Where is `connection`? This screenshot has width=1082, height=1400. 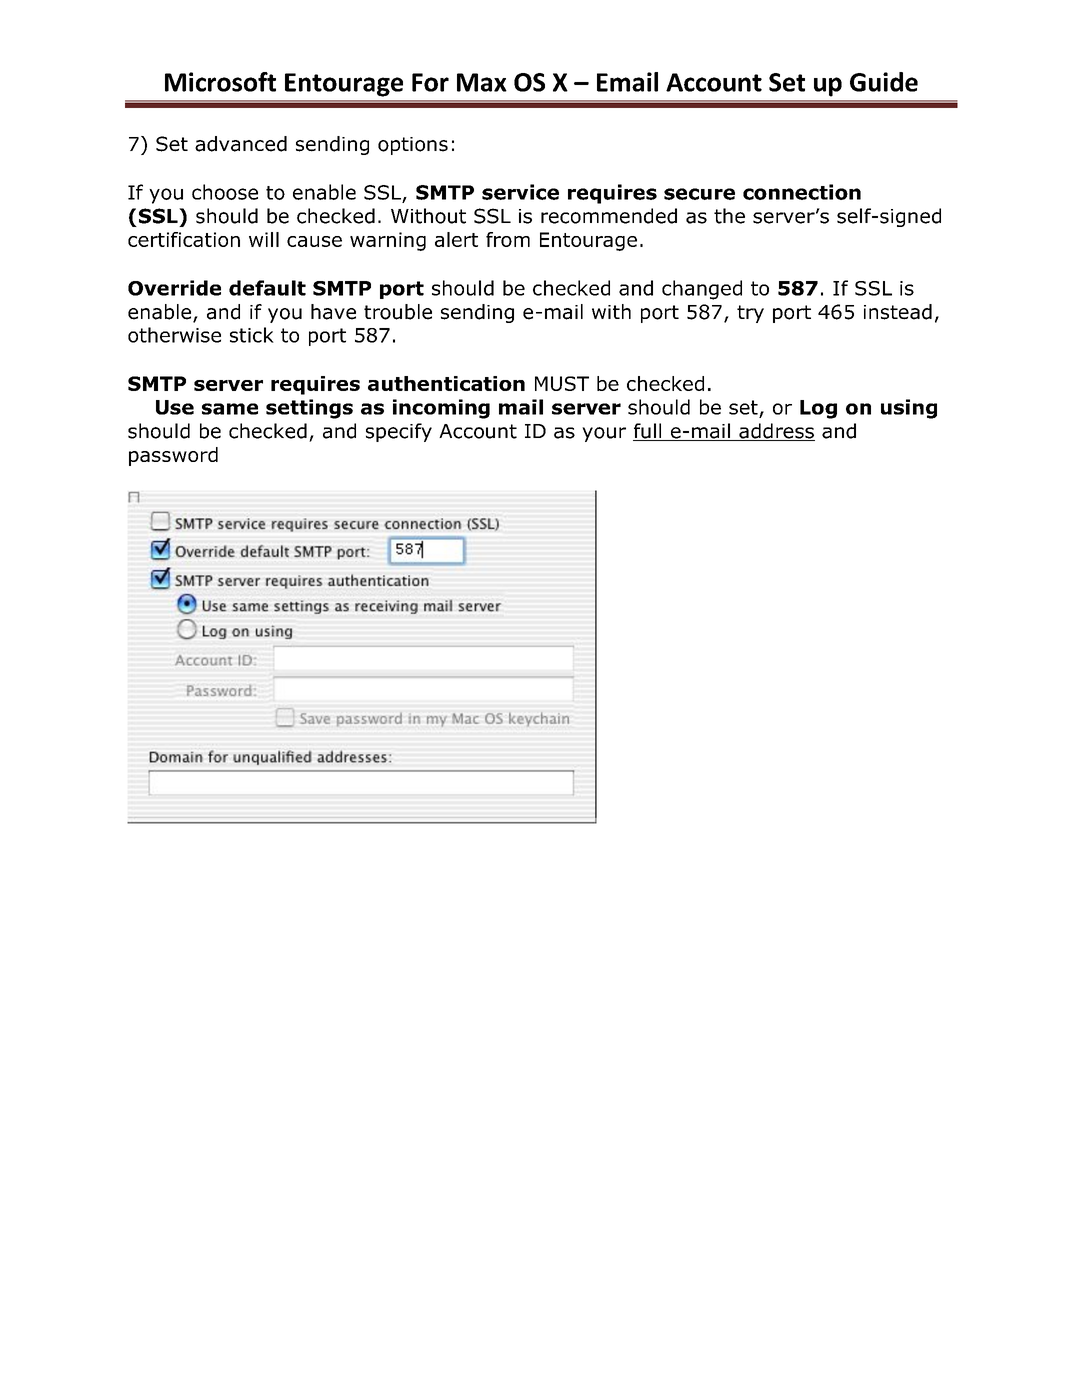
connection is located at coordinates (802, 192).
